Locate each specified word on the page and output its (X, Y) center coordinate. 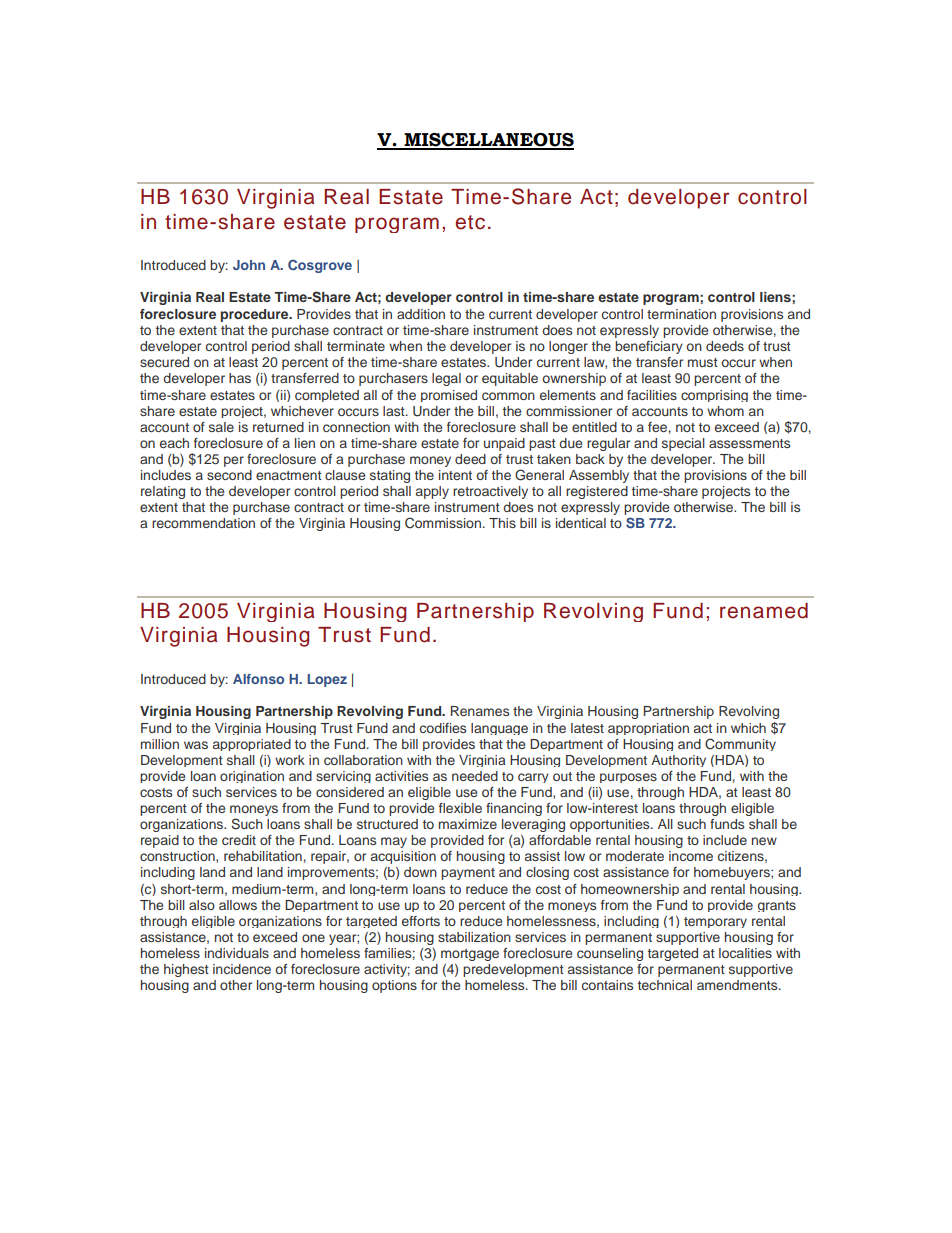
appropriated (252, 745)
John (249, 265)
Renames (480, 711)
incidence (242, 969)
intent (455, 475)
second (229, 475)
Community (740, 744)
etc (470, 222)
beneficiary (649, 347)
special (683, 444)
